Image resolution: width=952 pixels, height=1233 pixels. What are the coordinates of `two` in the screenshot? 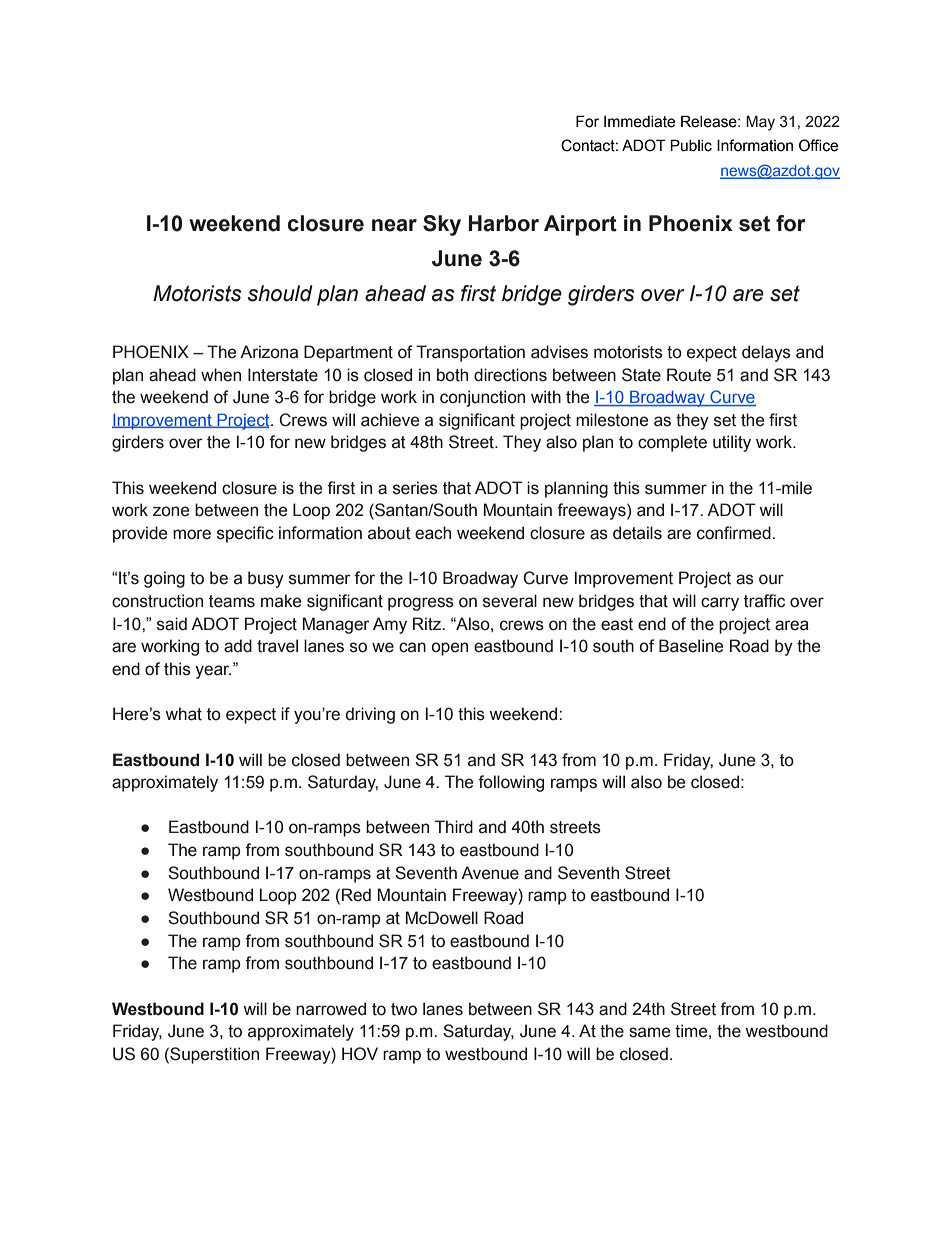 It's located at (404, 1009).
